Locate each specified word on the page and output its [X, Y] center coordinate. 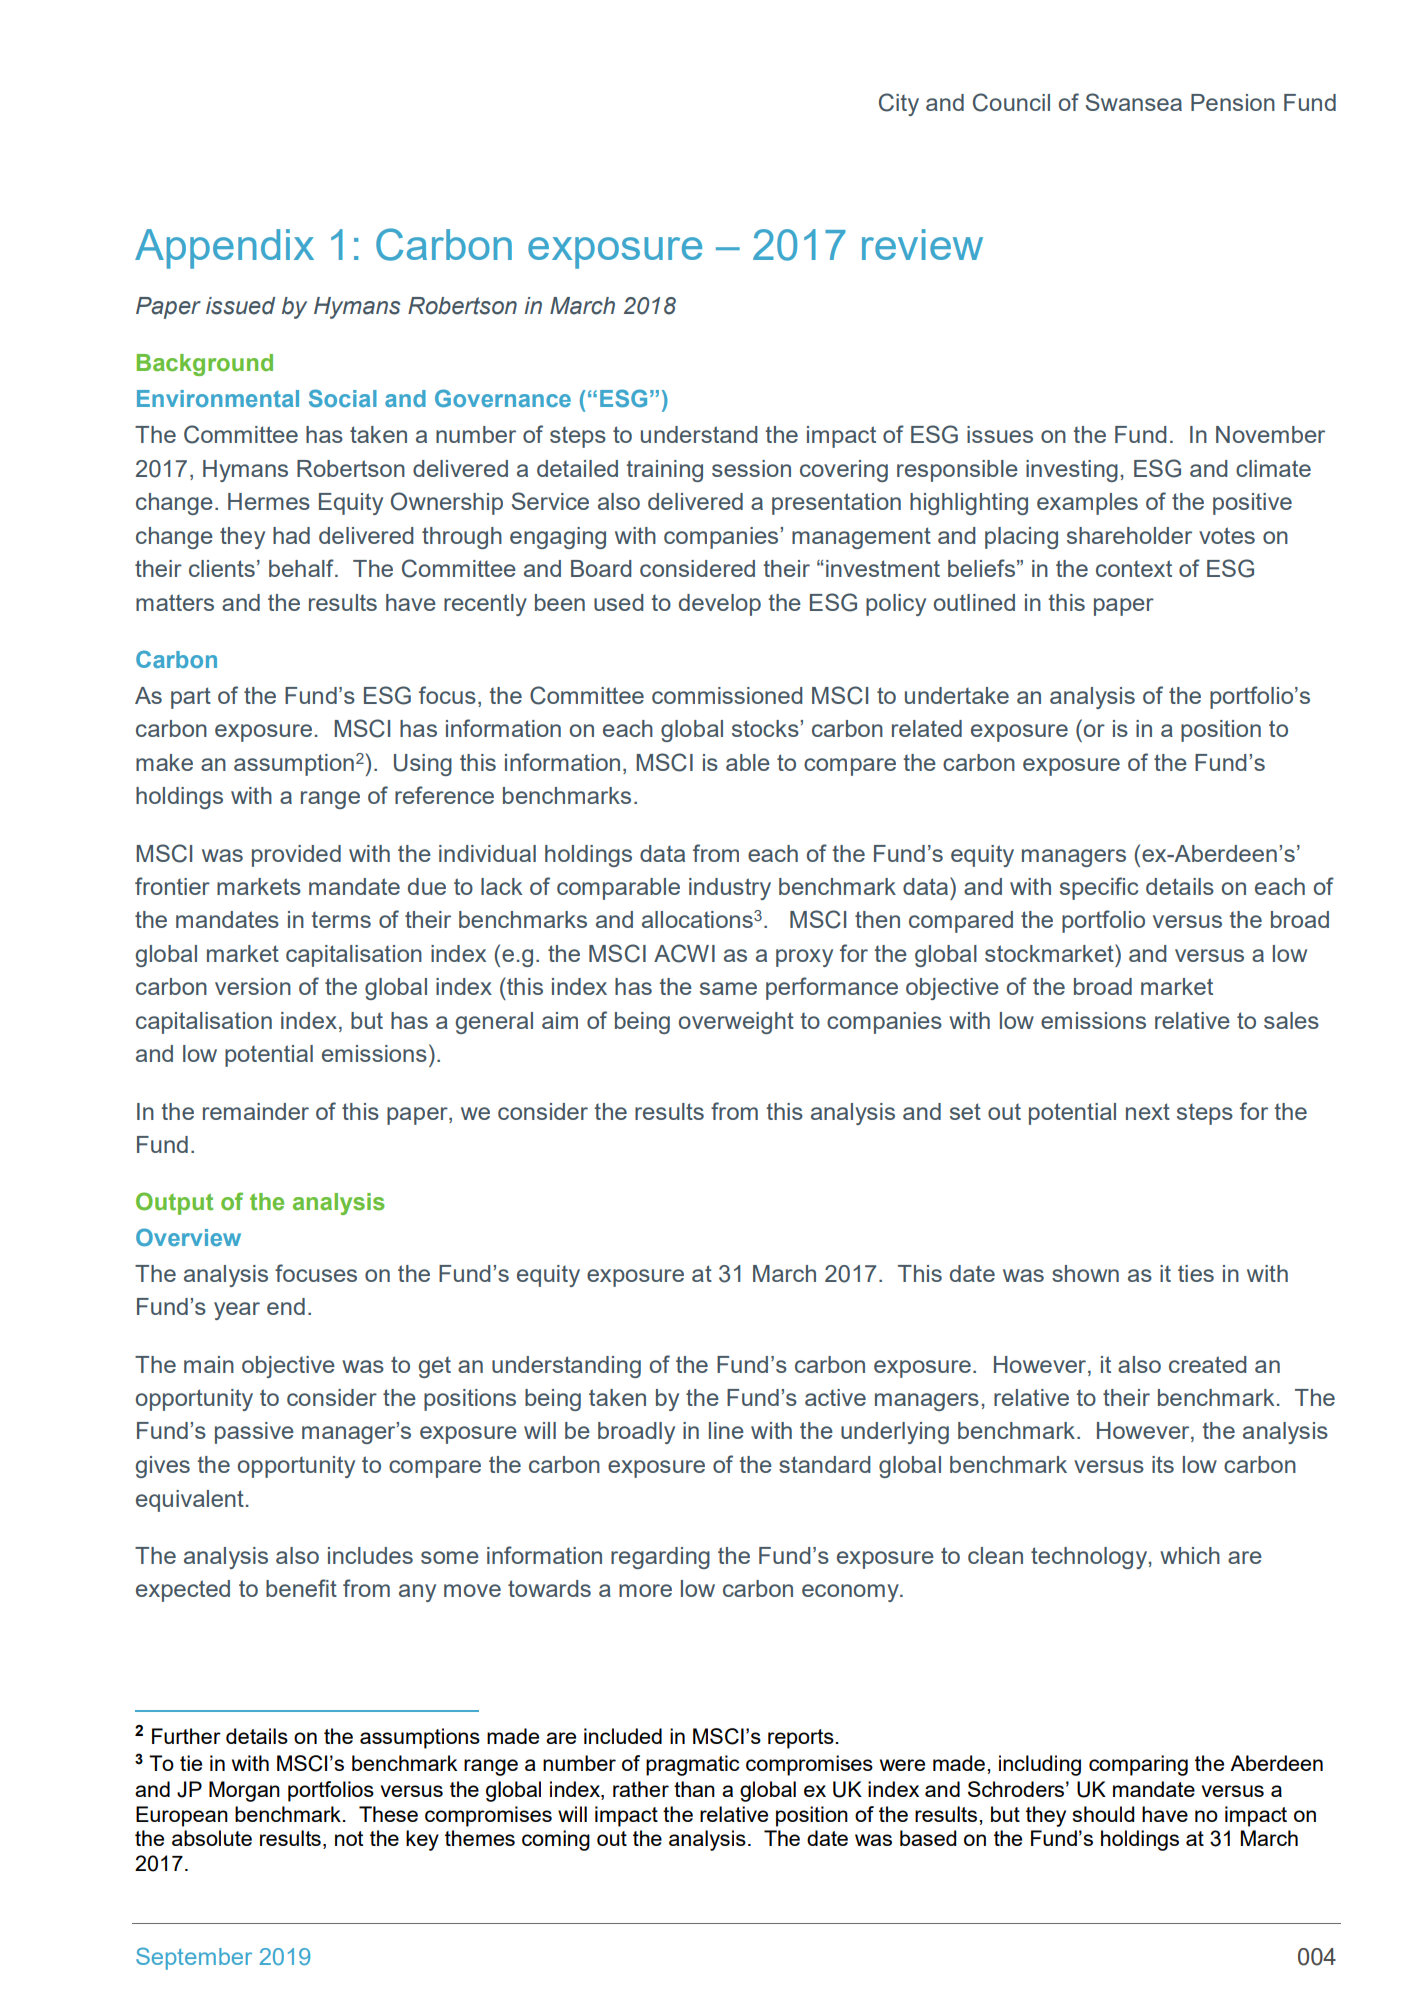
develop [720, 605]
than [694, 1789]
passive [254, 1433]
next [1148, 1111]
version [253, 986]
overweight [736, 1023]
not [349, 1838]
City [899, 104]
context [1134, 568]
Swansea [1134, 102]
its [1163, 1464]
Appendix [224, 249]
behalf [302, 568]
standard [825, 1464]
